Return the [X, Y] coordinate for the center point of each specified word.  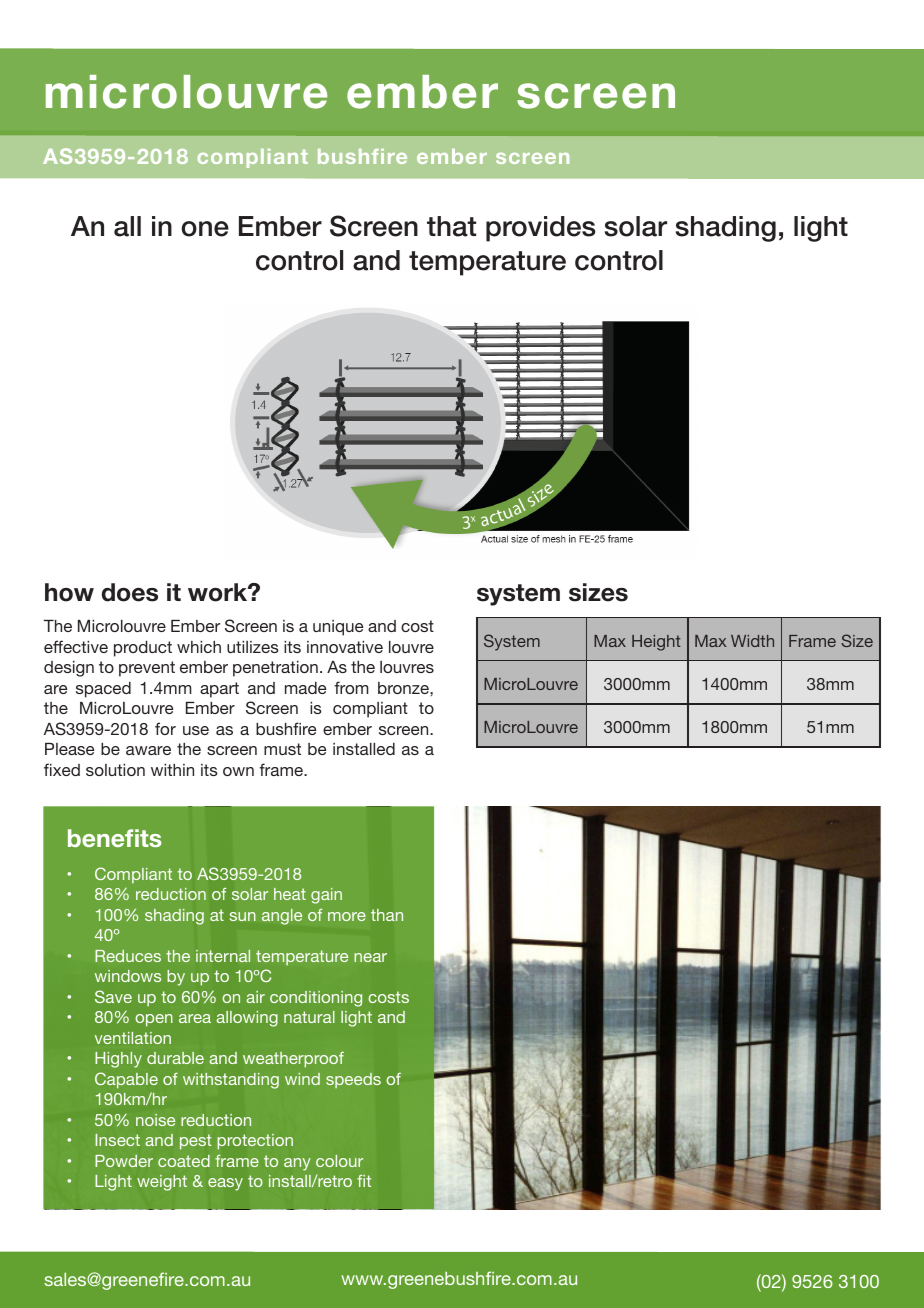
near [370, 957]
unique [338, 628]
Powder [124, 1161]
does [130, 592]
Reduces [128, 956]
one [205, 229]
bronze [404, 688]
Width [752, 641]
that [451, 226]
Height [656, 643]
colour [339, 1161]
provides [540, 229]
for [165, 728]
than [387, 915]
